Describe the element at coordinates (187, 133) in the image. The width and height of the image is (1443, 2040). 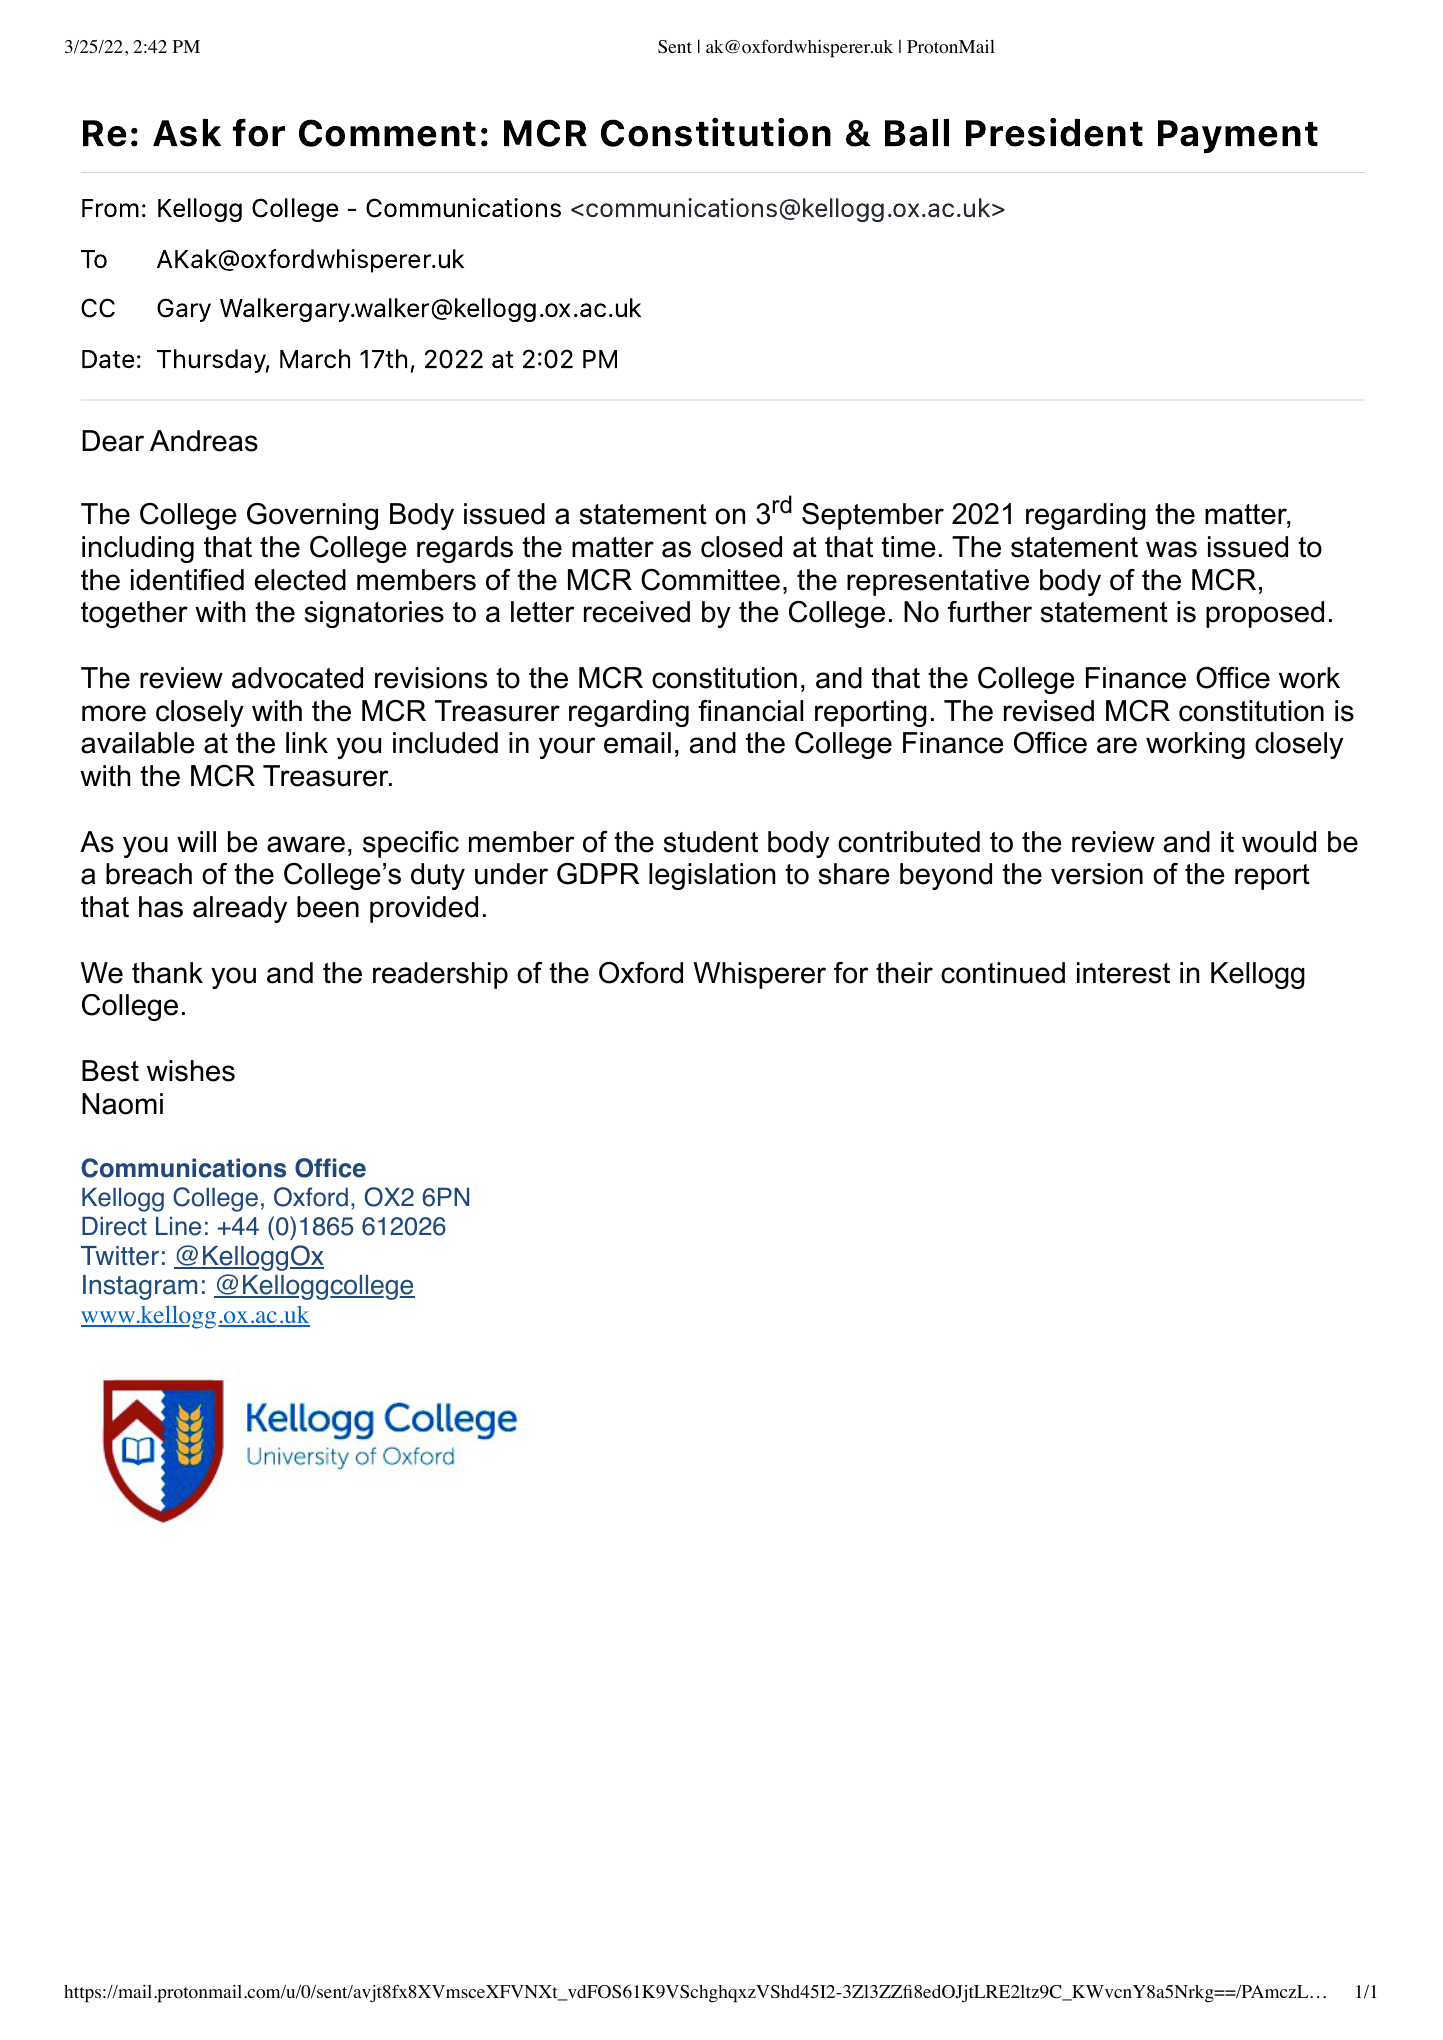
I see `Ask` at that location.
